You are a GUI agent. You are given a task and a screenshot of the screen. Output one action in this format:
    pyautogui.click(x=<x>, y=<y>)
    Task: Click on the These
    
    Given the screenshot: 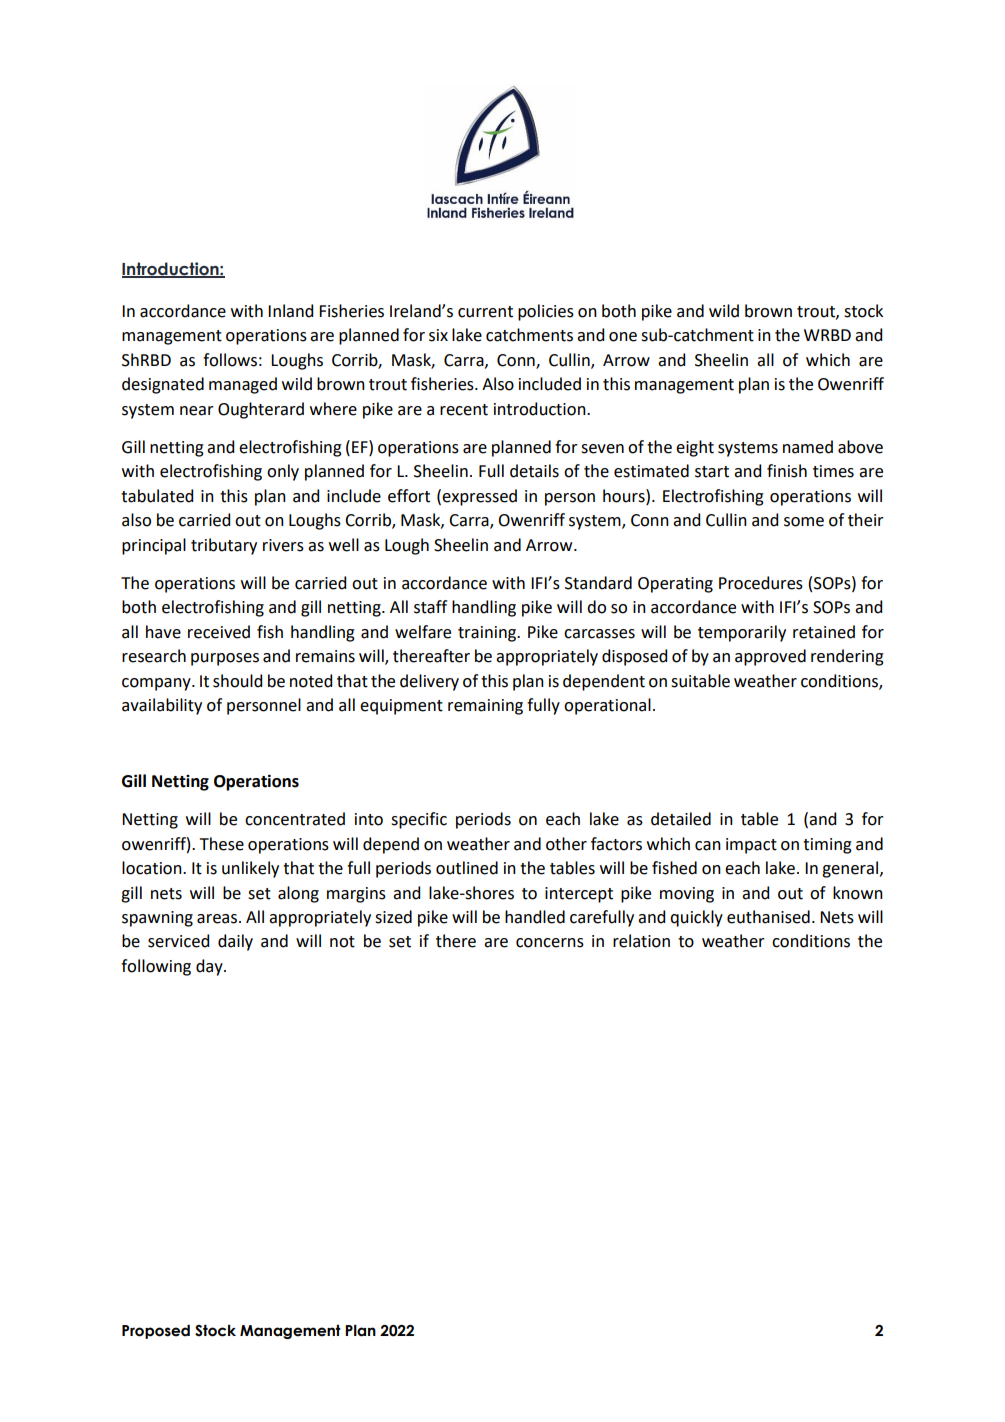 What is the action you would take?
    pyautogui.click(x=222, y=844)
